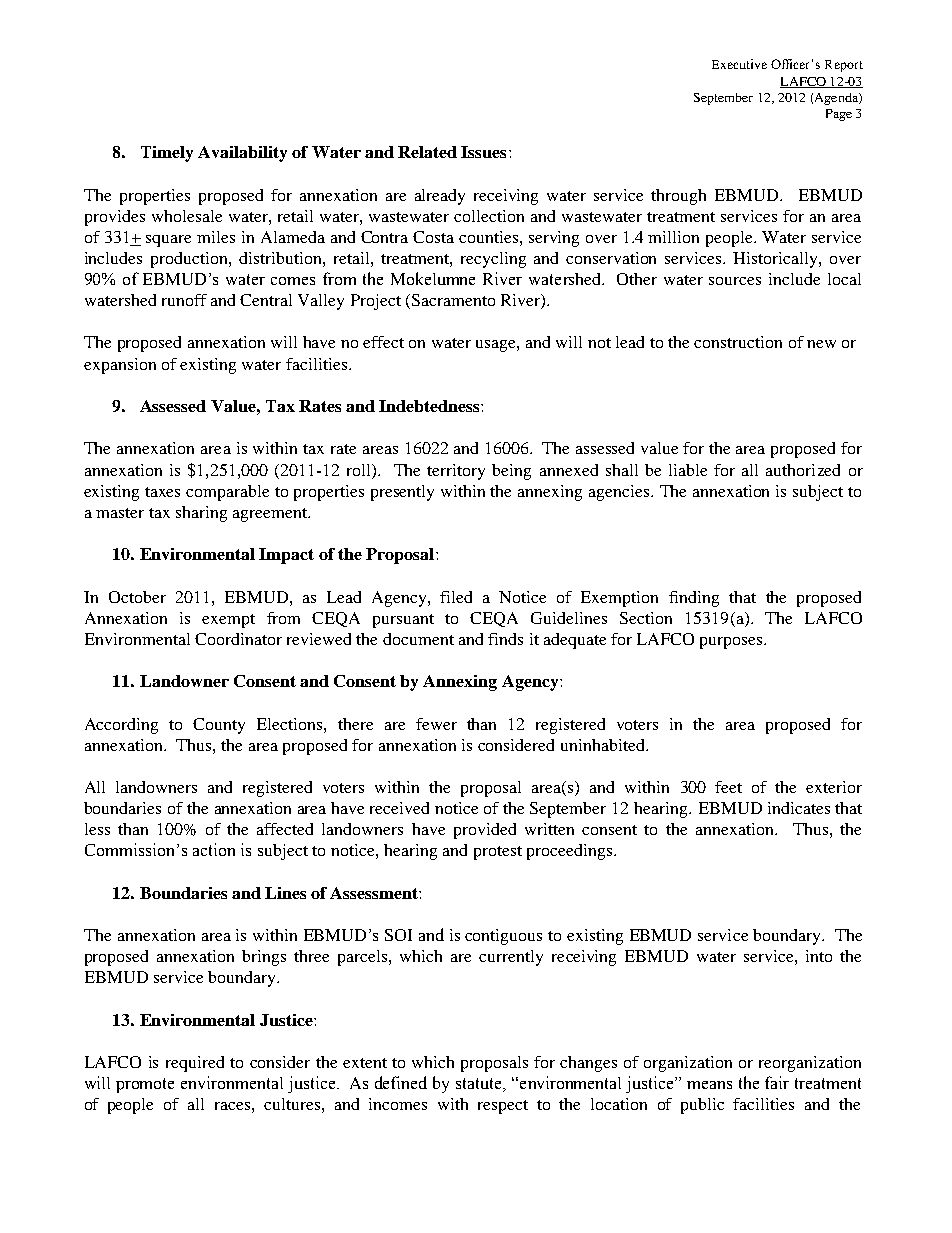 The width and height of the screenshot is (952, 1233). I want to click on indicates, so click(799, 808).
